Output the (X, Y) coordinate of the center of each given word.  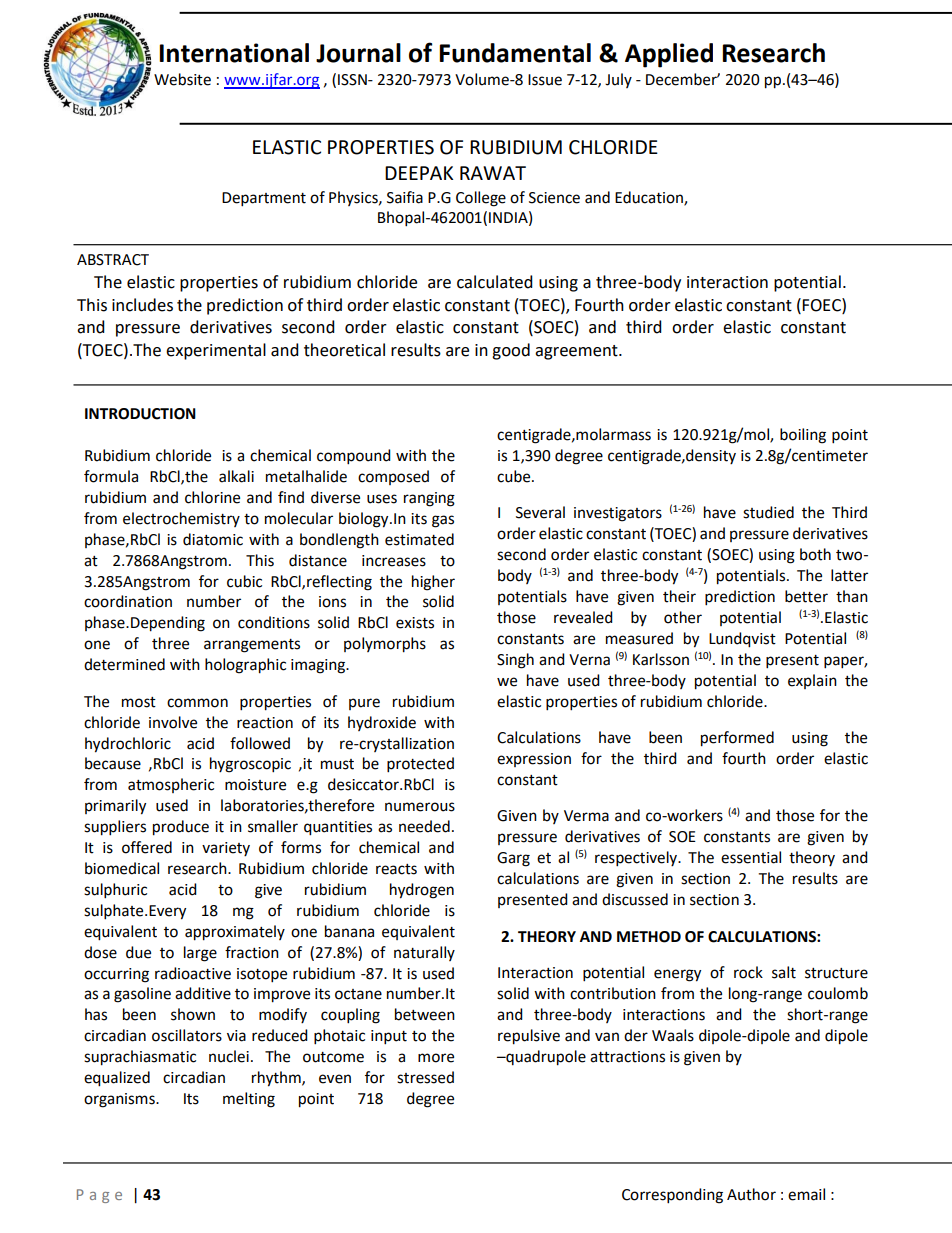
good (511, 351)
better (806, 596)
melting (249, 1100)
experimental (216, 351)
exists (415, 623)
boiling (803, 436)
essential (751, 857)
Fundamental (515, 53)
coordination (128, 601)
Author (751, 1194)
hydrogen (422, 891)
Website (182, 79)
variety (226, 849)
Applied (669, 55)
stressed (425, 1077)
